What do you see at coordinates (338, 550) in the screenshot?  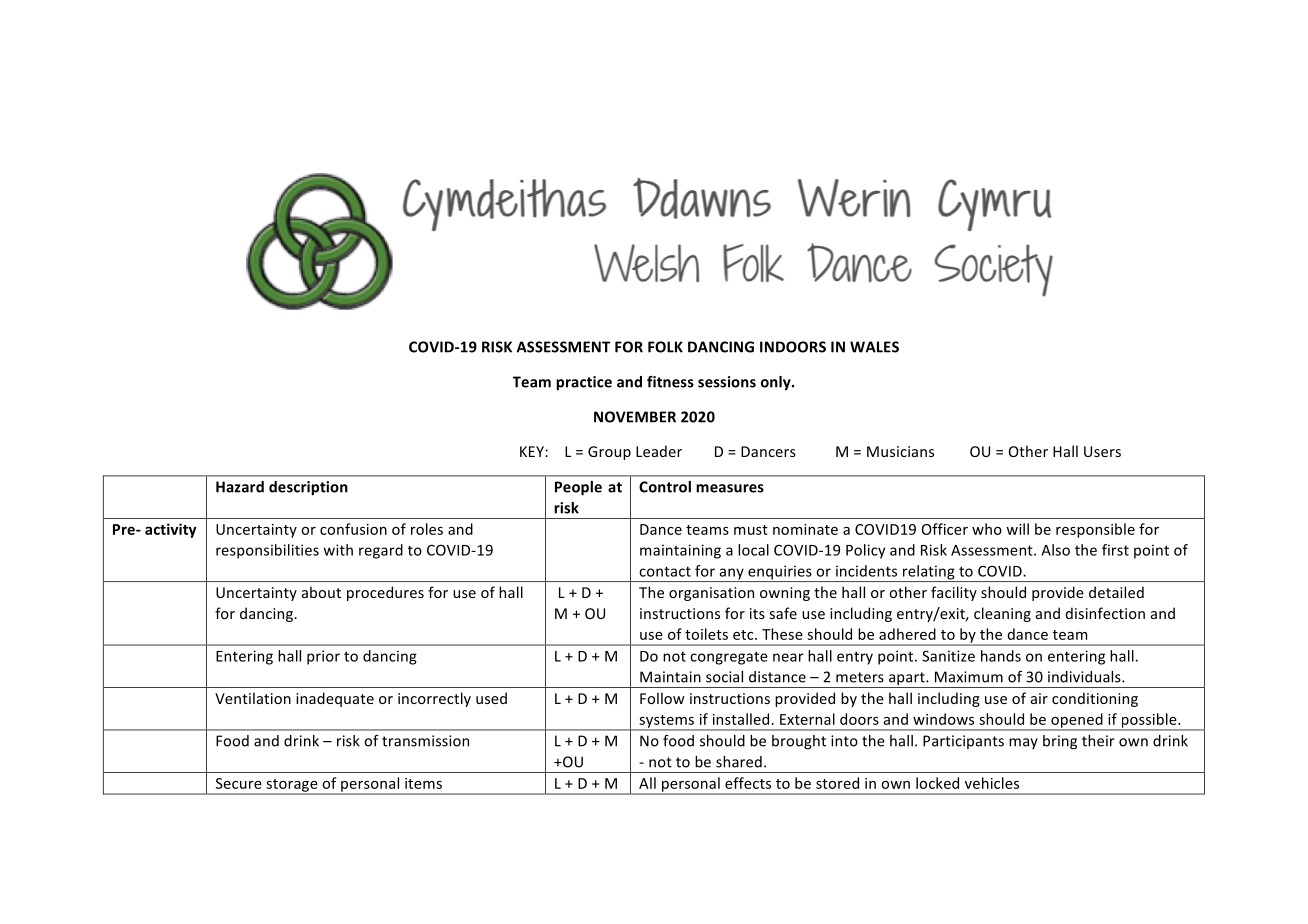 I see `with` at bounding box center [338, 550].
